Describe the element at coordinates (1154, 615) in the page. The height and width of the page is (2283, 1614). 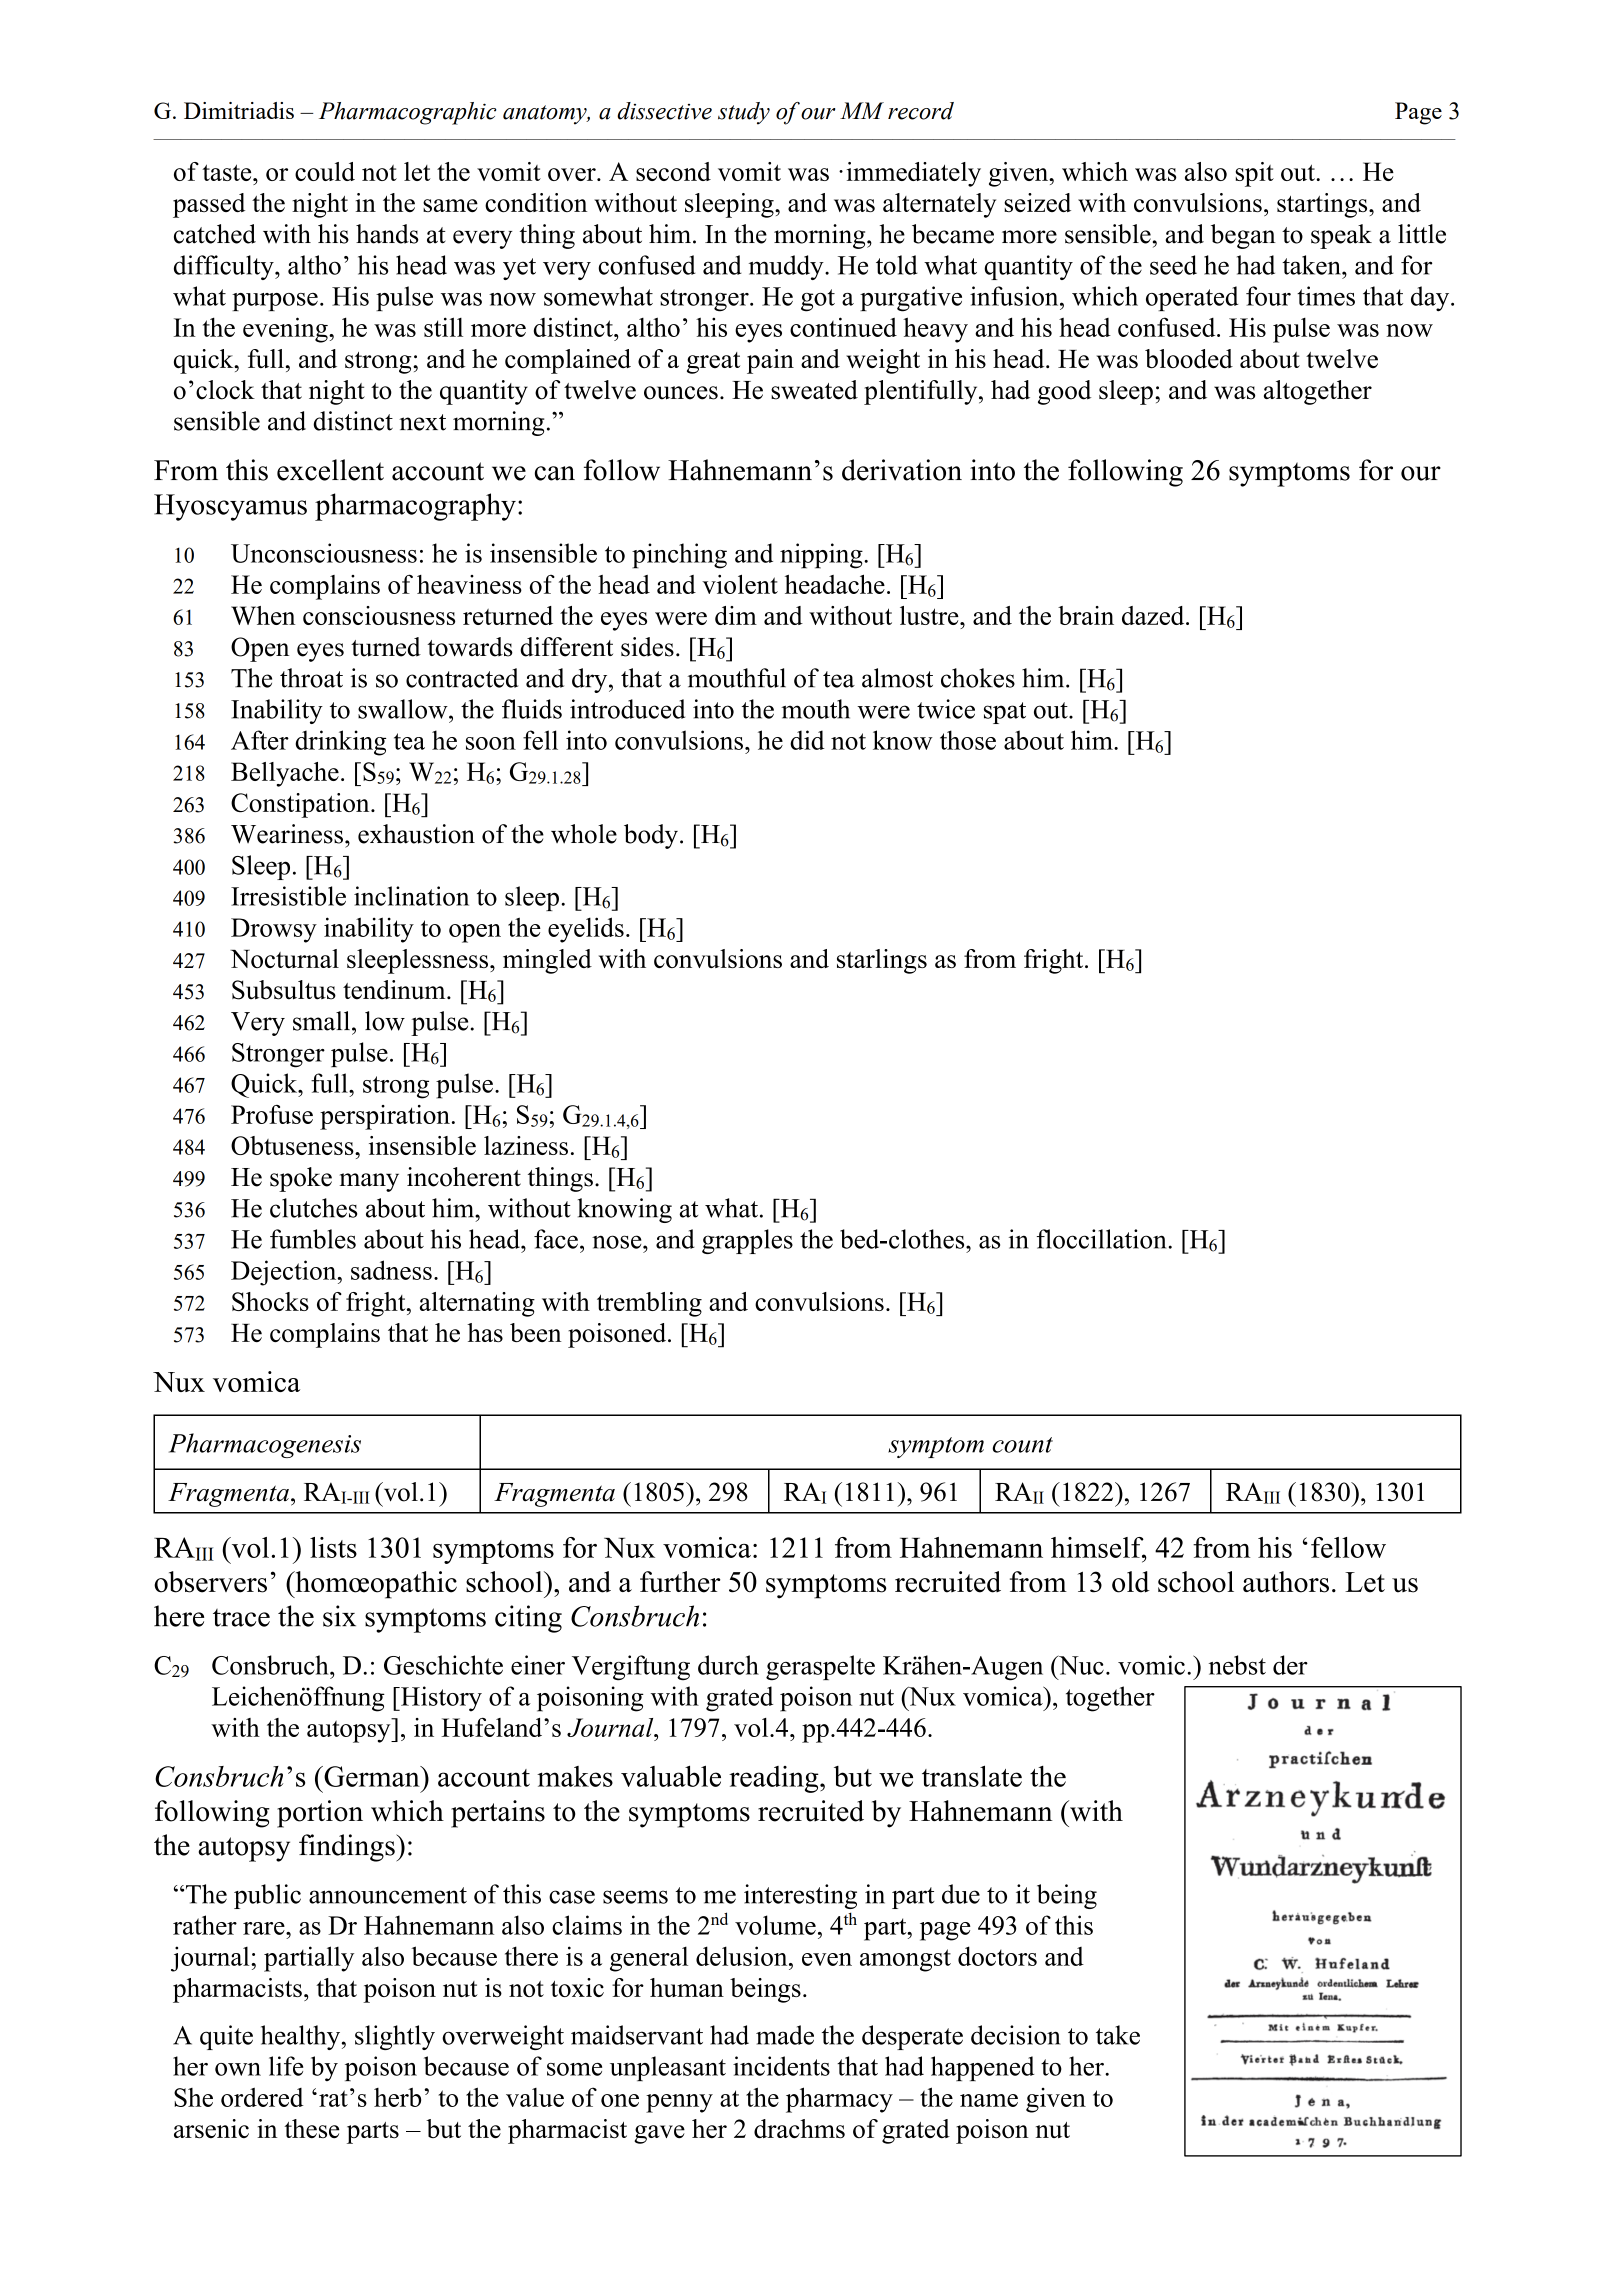
I see `dazed` at that location.
